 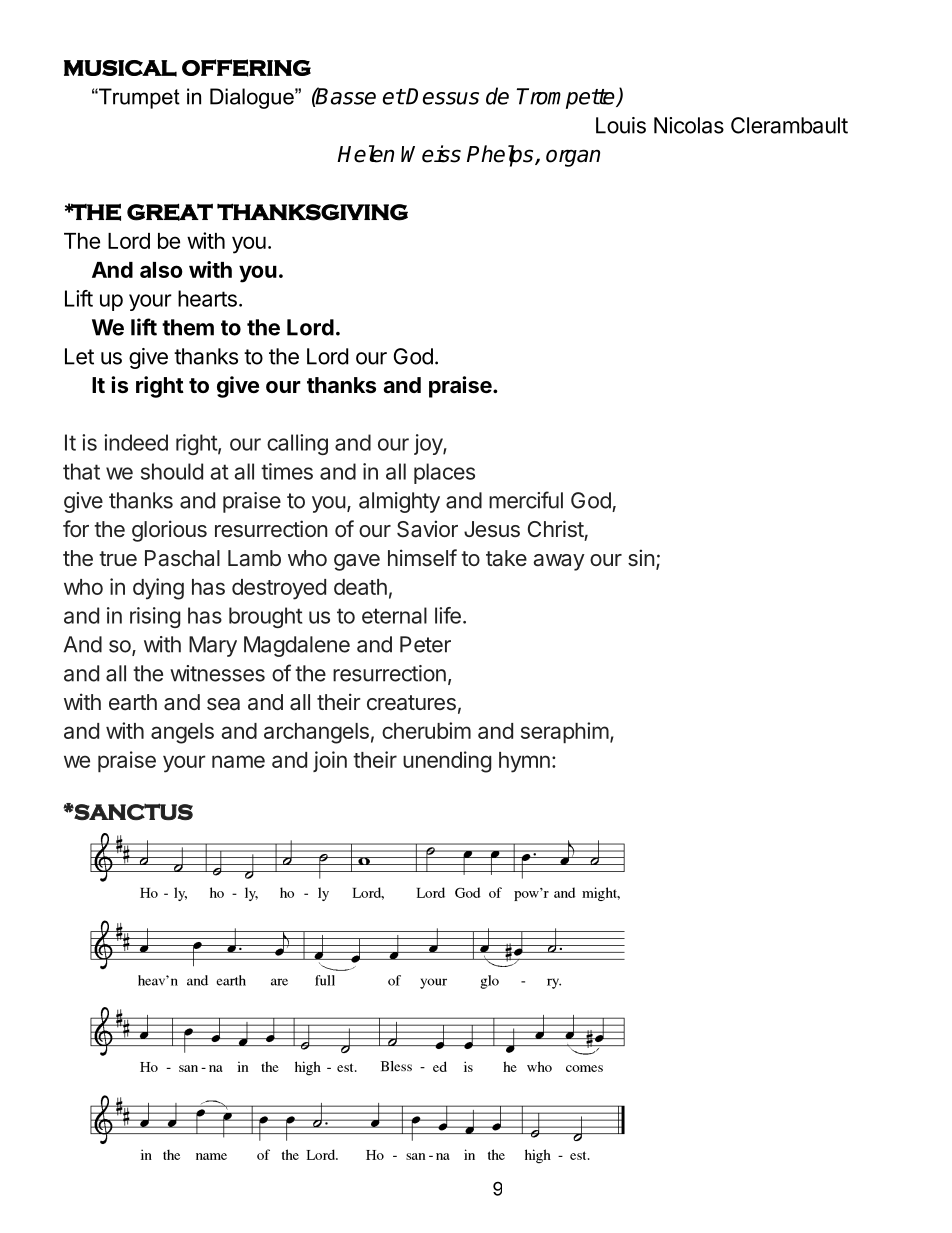 What do you see at coordinates (429, 444) in the image?
I see `joy` at bounding box center [429, 444].
